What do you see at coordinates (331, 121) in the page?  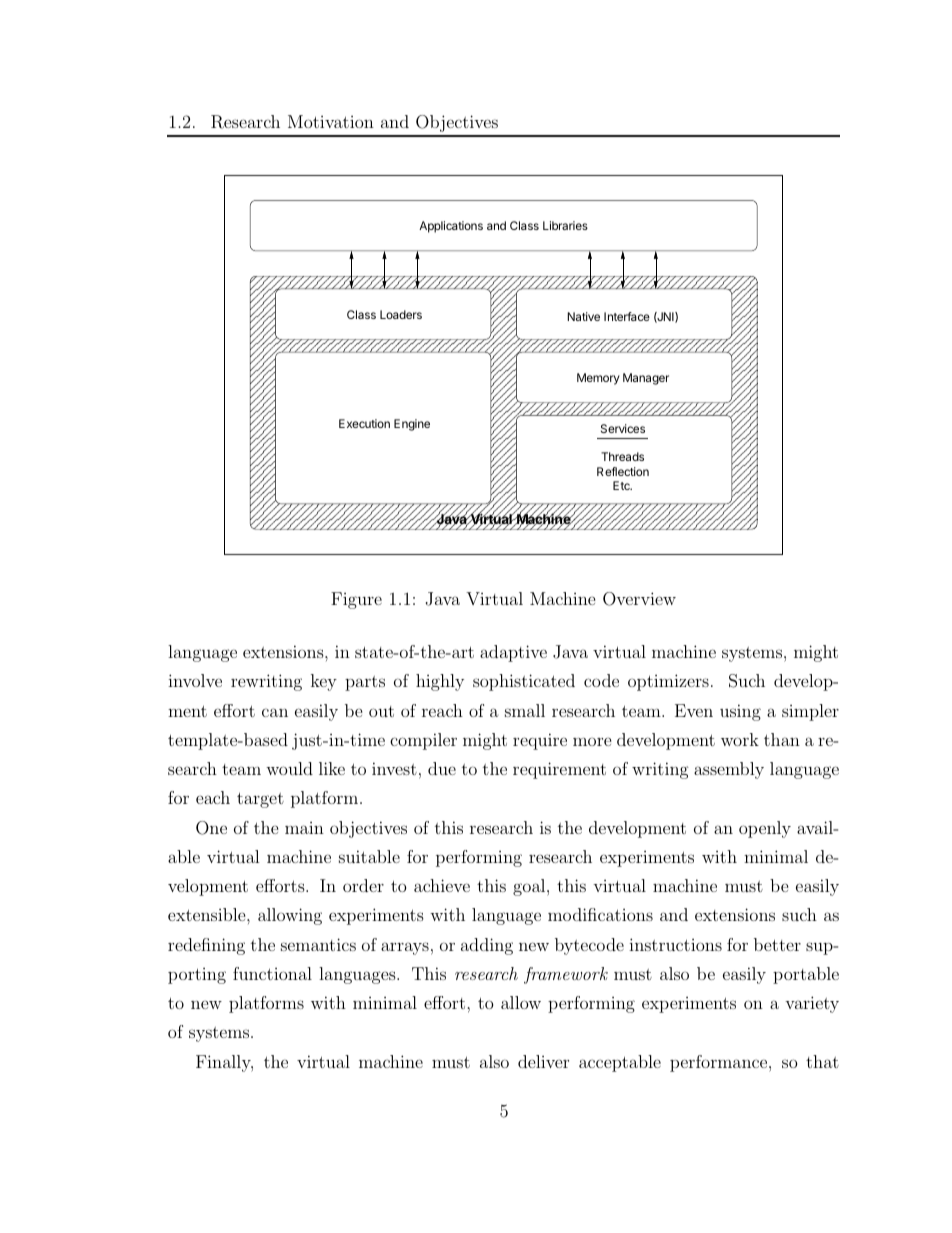 I see `Motivation` at bounding box center [331, 121].
